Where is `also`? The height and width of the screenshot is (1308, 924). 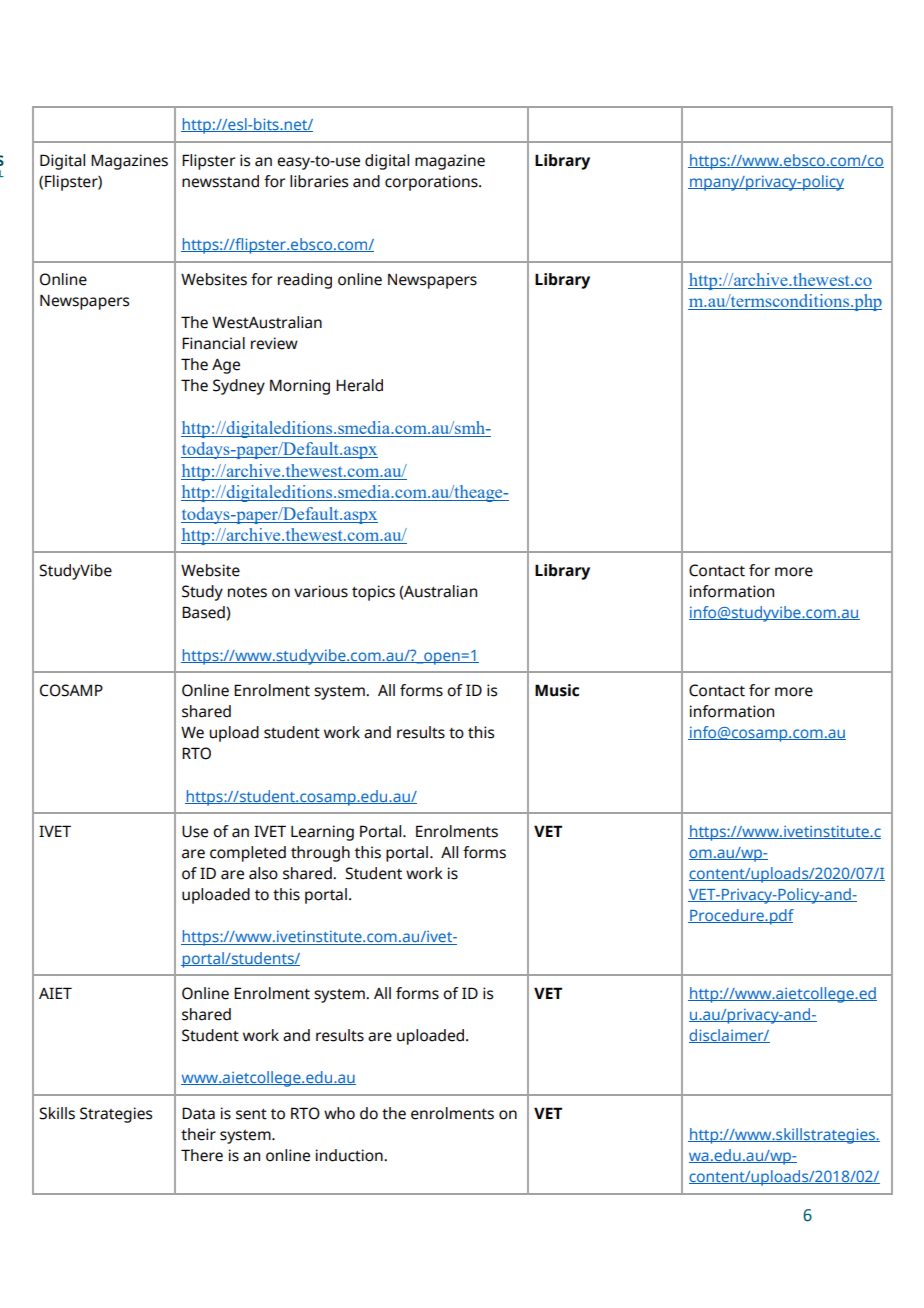 also is located at coordinates (263, 873).
